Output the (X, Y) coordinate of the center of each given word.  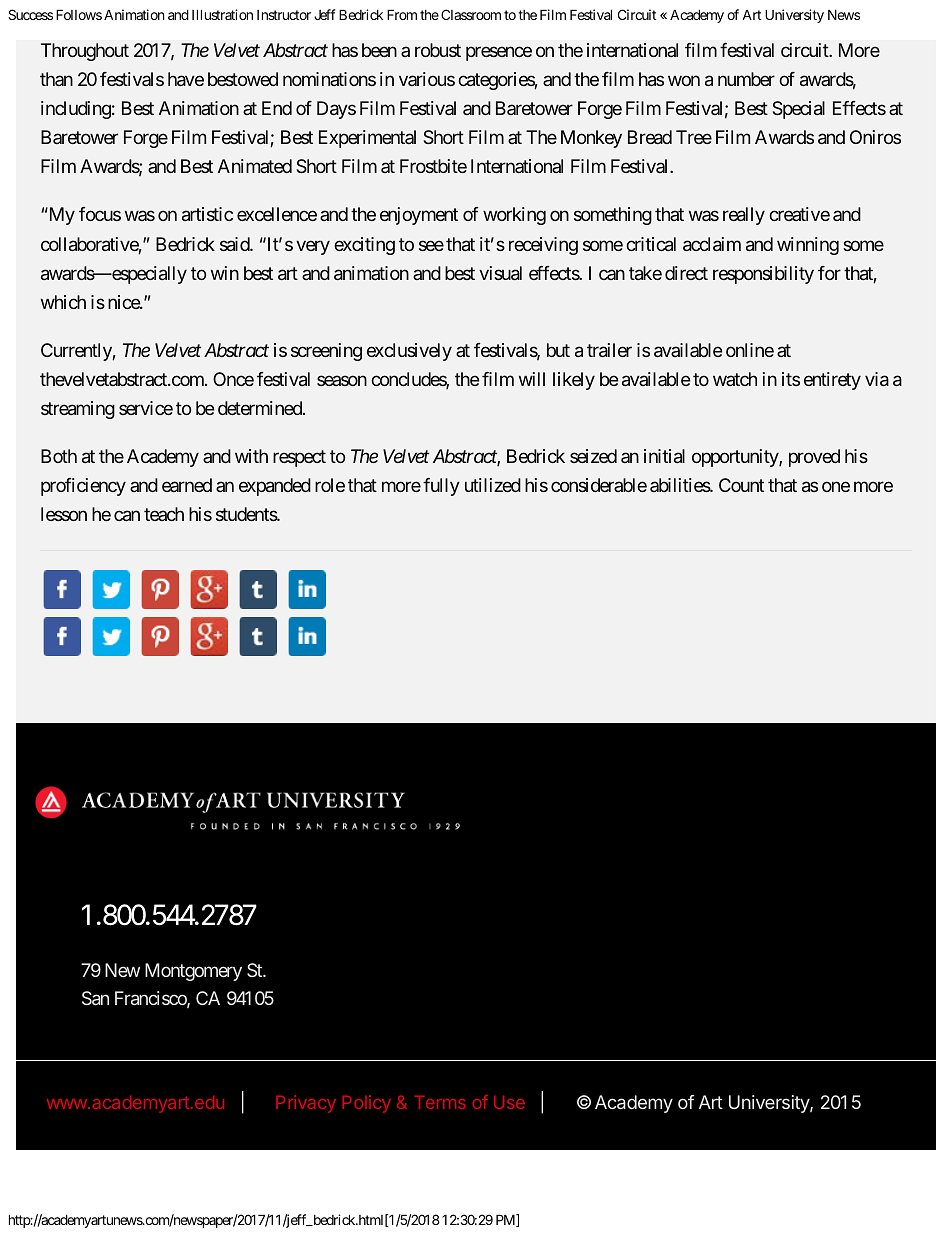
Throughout (85, 52)
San (95, 998)
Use (509, 1102)
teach (164, 514)
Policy (367, 1104)
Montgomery (193, 972)
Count (741, 485)
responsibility (763, 275)
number (746, 79)
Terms (440, 1102)
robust (438, 50)
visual (500, 273)
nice (124, 302)
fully (441, 487)
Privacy (306, 1104)
